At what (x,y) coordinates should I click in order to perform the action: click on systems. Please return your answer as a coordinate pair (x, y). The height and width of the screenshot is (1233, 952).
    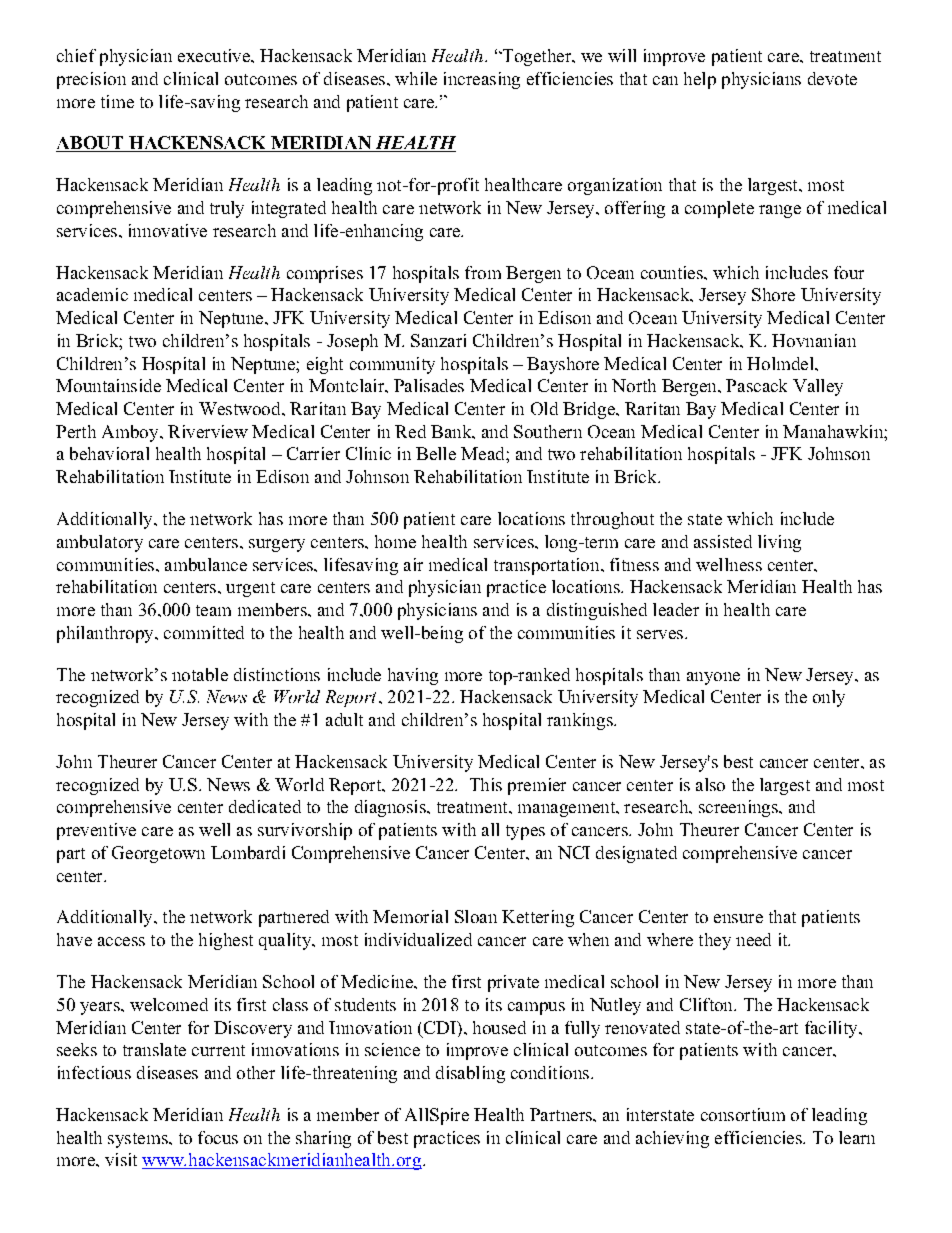
    Looking at the image, I should click on (139, 1140).
